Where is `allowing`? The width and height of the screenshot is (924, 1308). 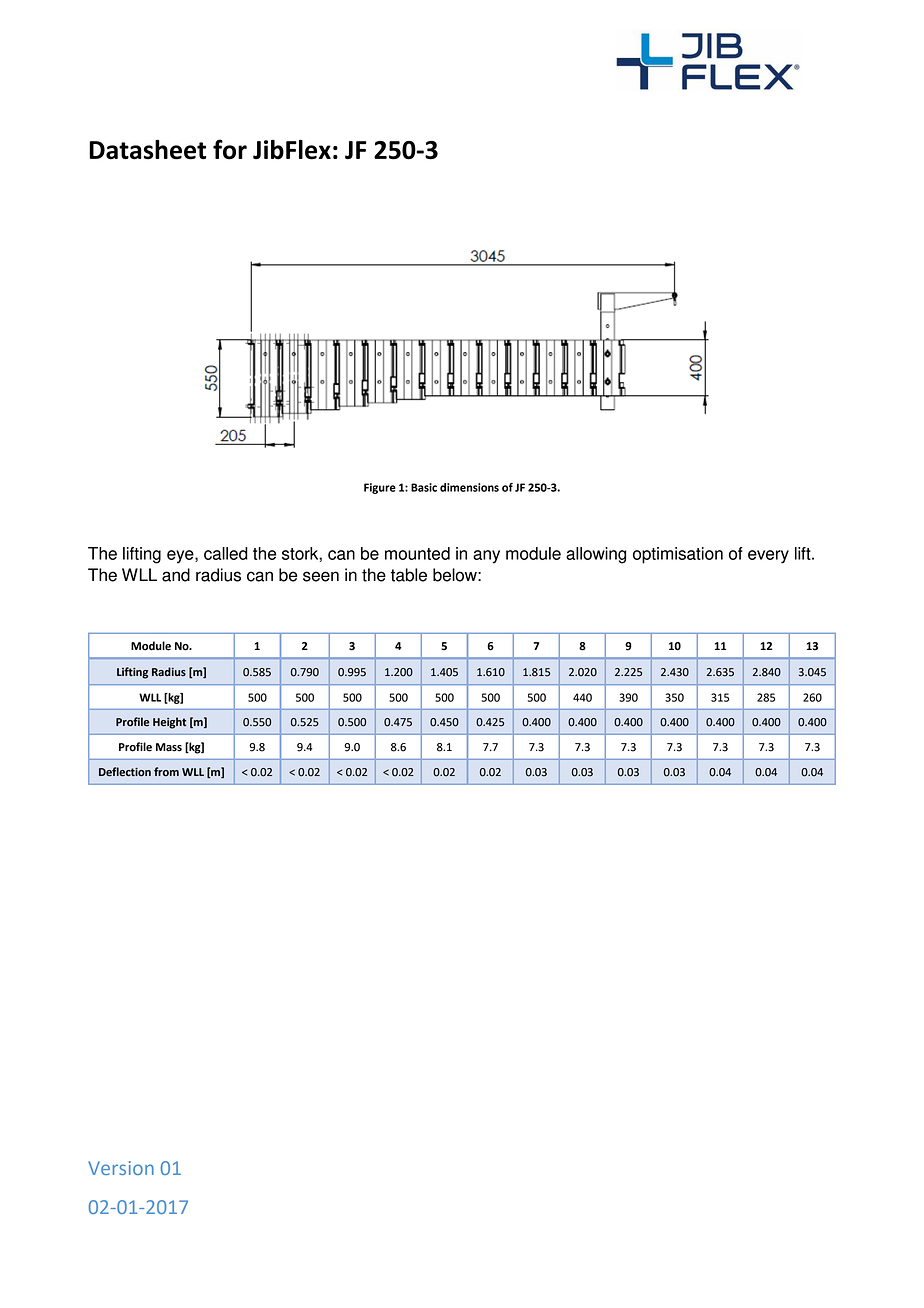 allowing is located at coordinates (596, 555).
